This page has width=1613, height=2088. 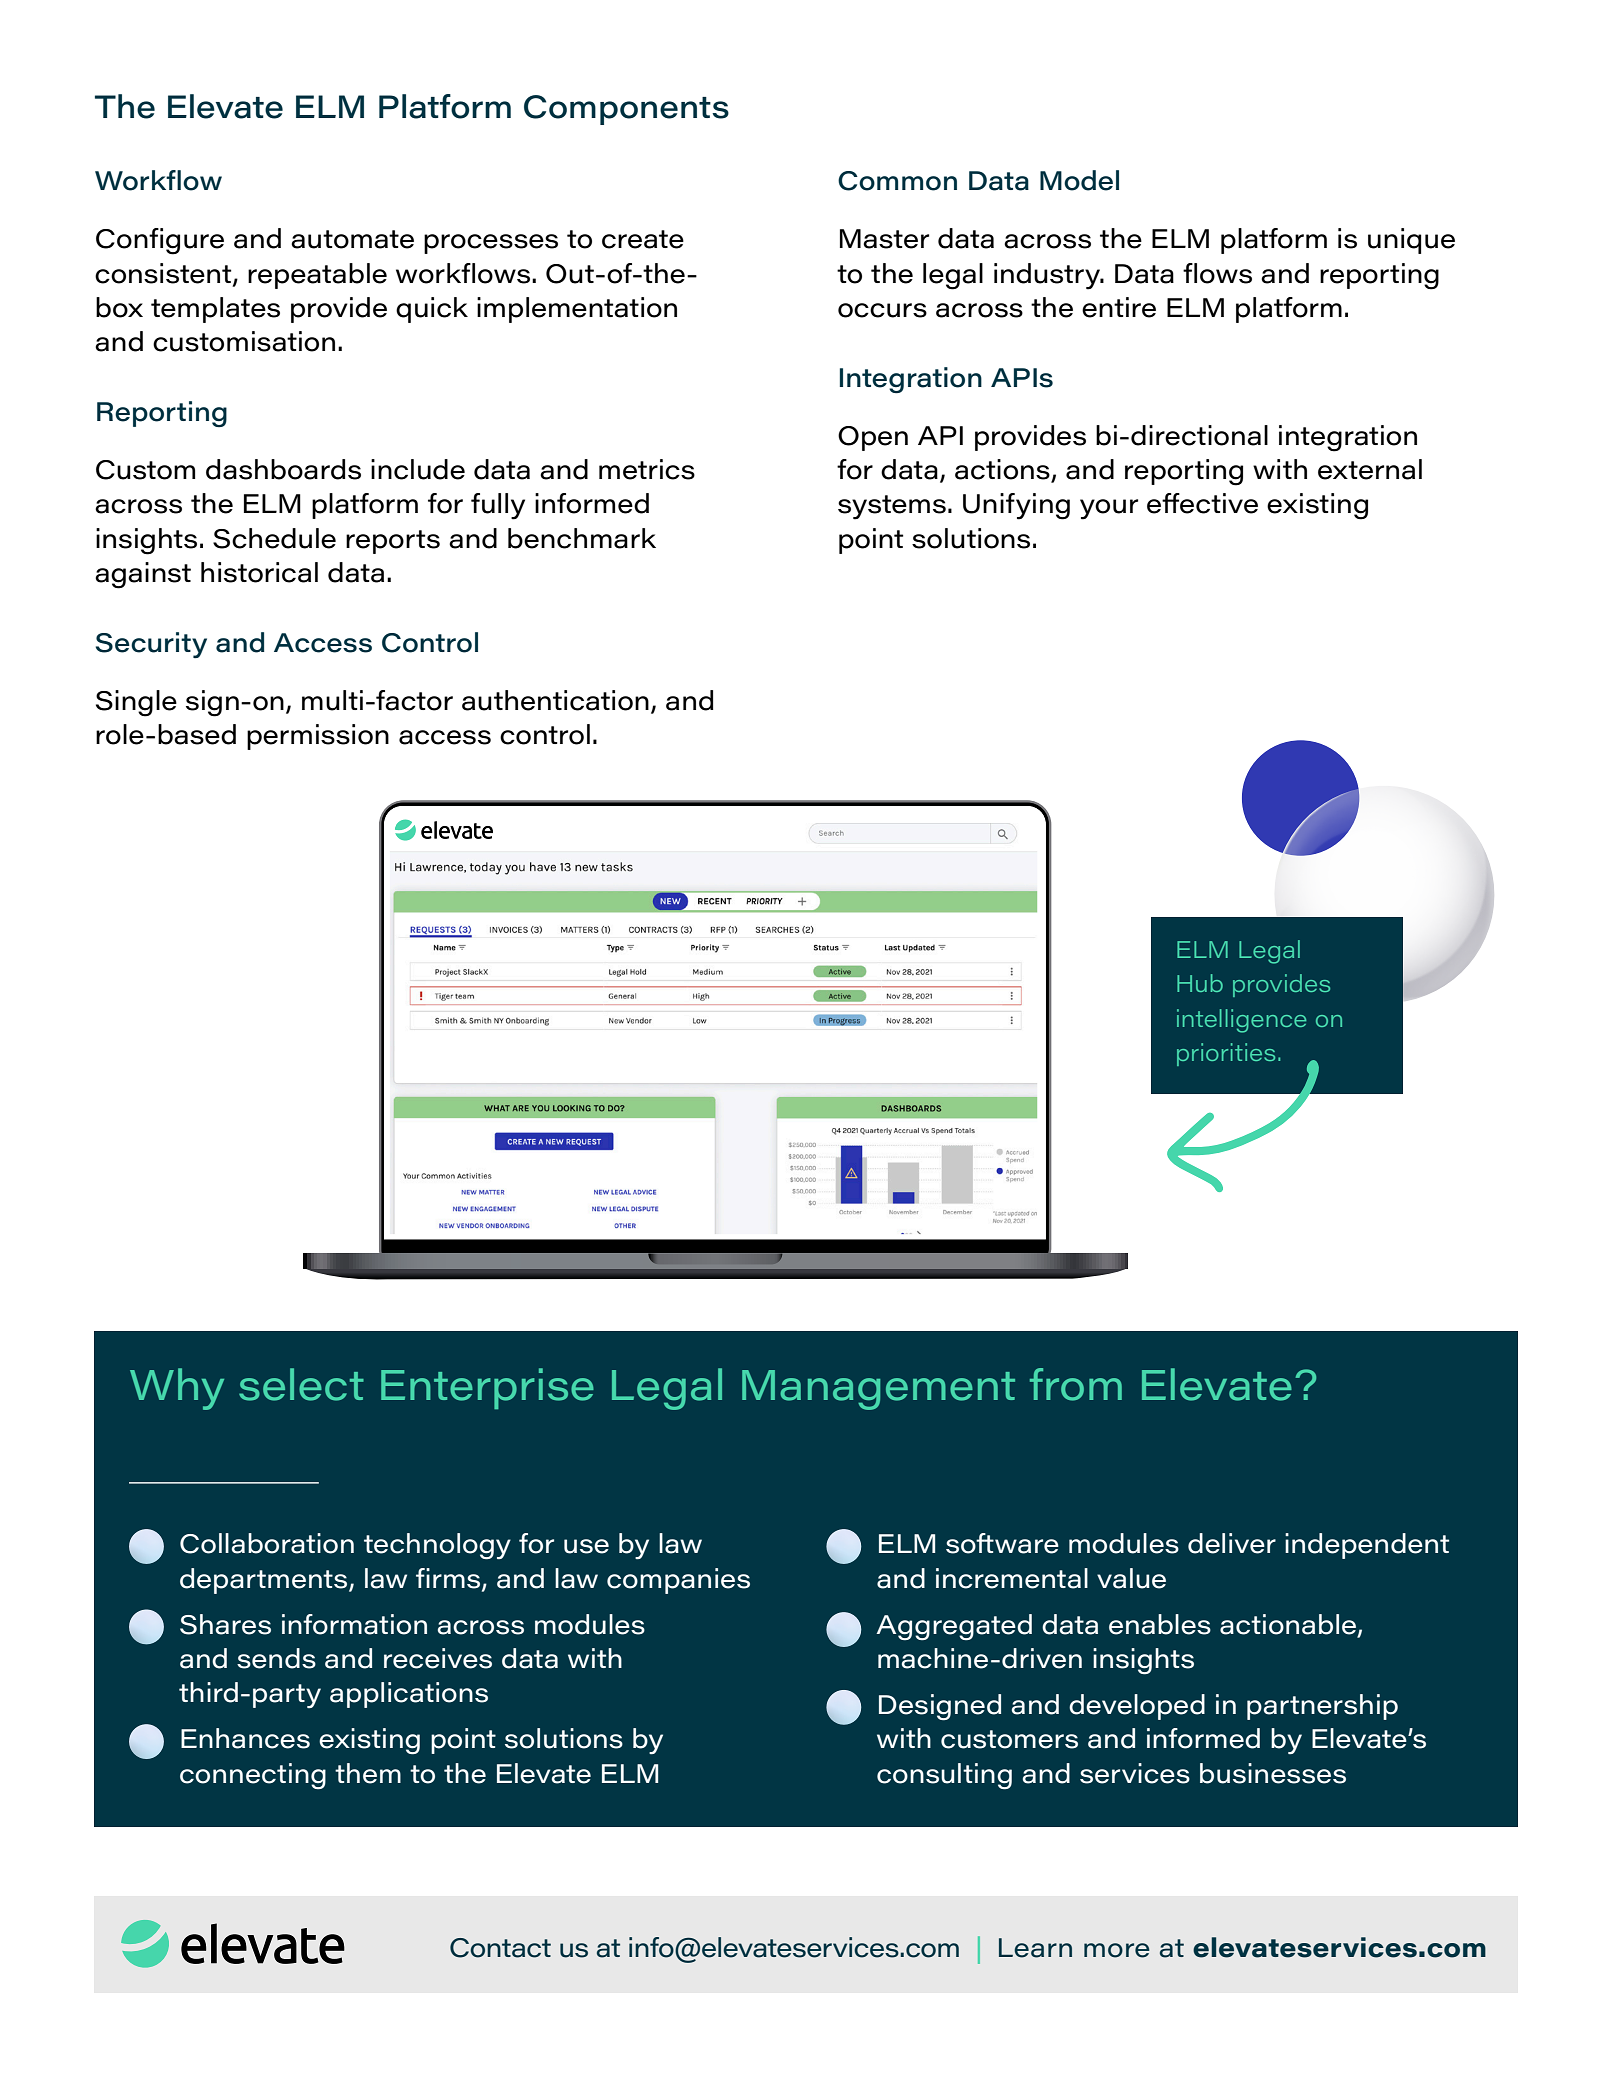 I want to click on consulting, so click(x=944, y=1776).
